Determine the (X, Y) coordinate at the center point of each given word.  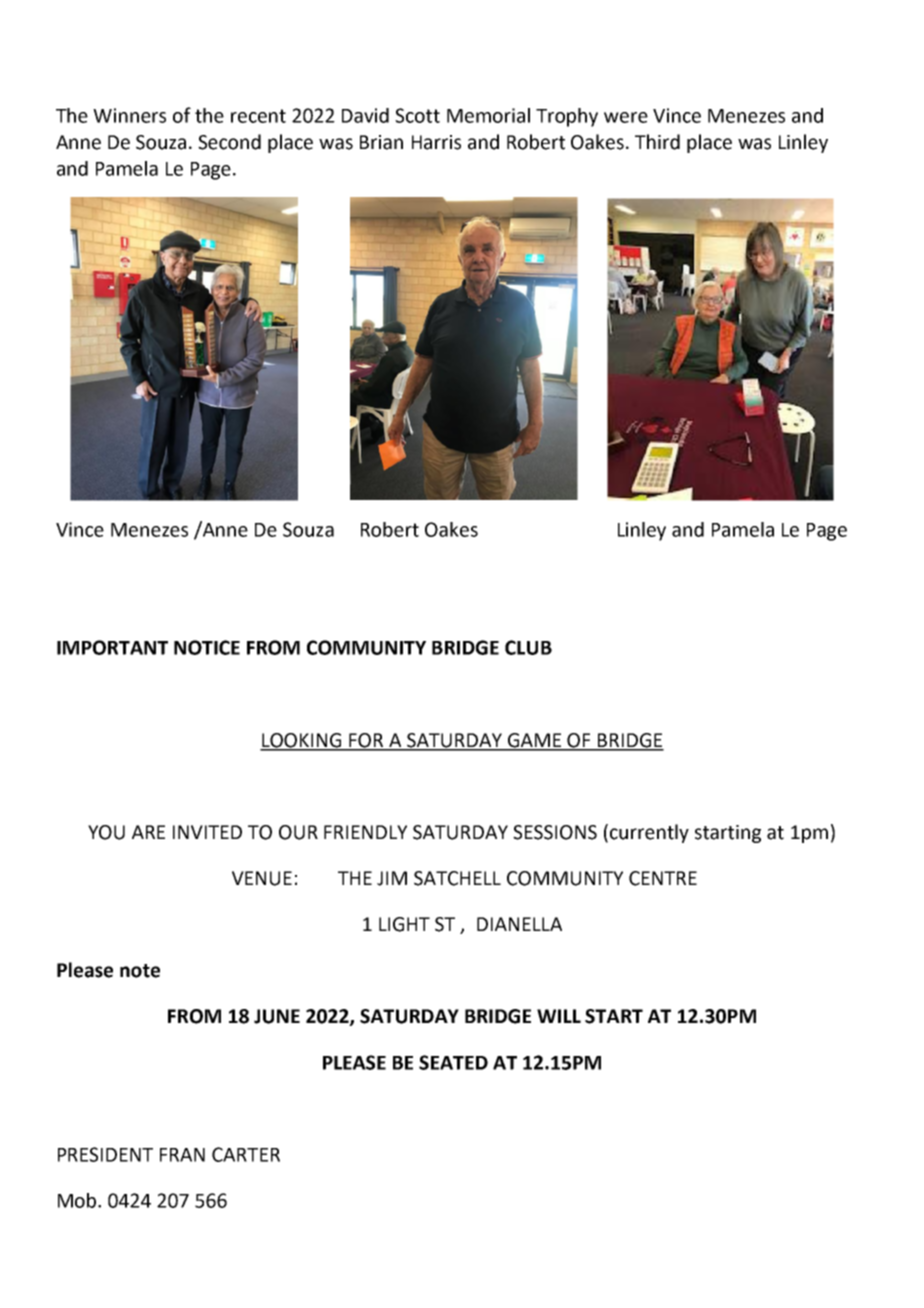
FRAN (182, 1155)
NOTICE (207, 647)
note (140, 971)
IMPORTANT (112, 647)
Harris (436, 142)
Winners (129, 115)
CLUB (528, 647)
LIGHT (404, 924)
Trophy (567, 117)
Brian (381, 142)
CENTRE (663, 878)
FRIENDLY (365, 832)
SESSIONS (555, 832)
